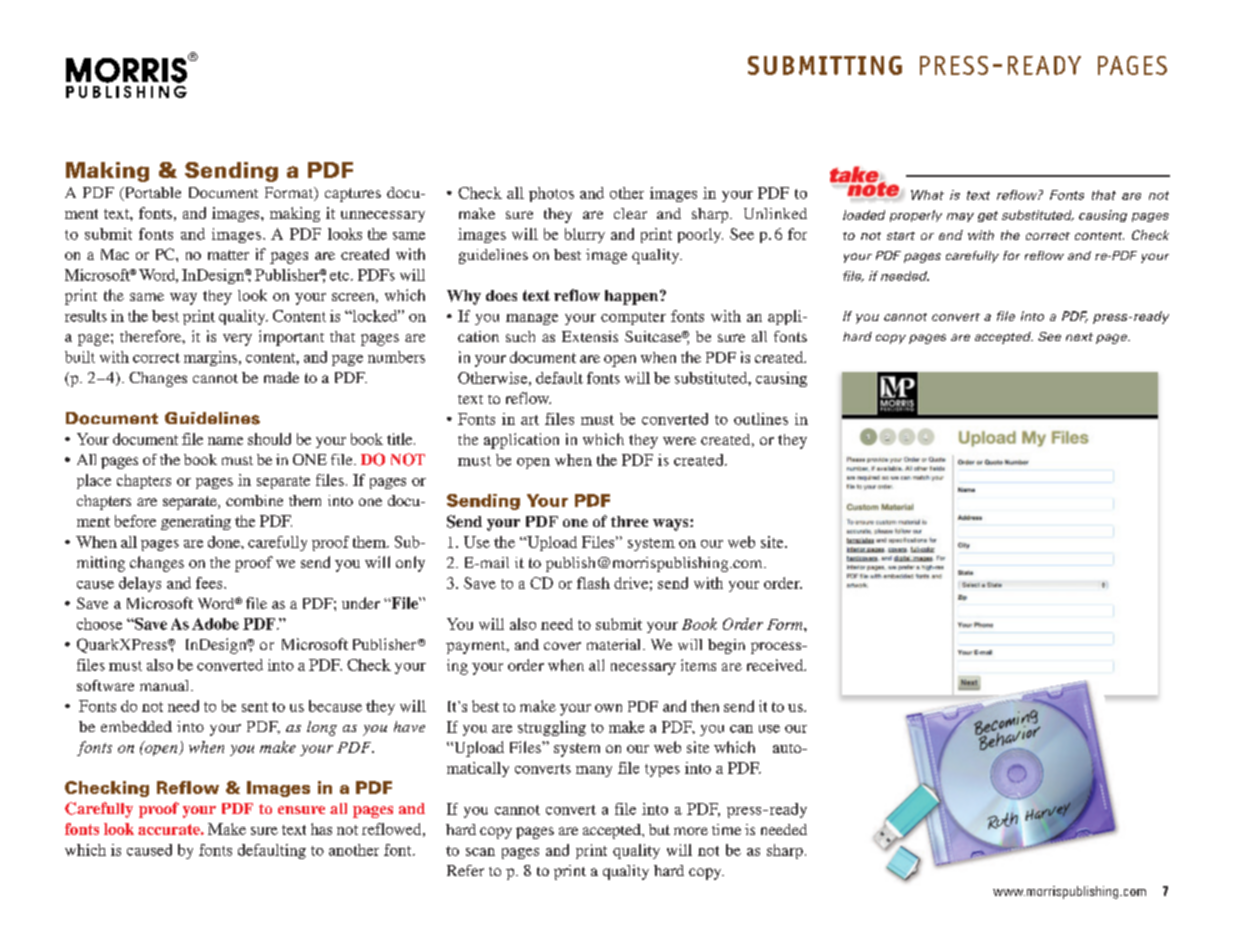  What do you see at coordinates (166, 685) in the document?
I see `manual` at bounding box center [166, 685].
